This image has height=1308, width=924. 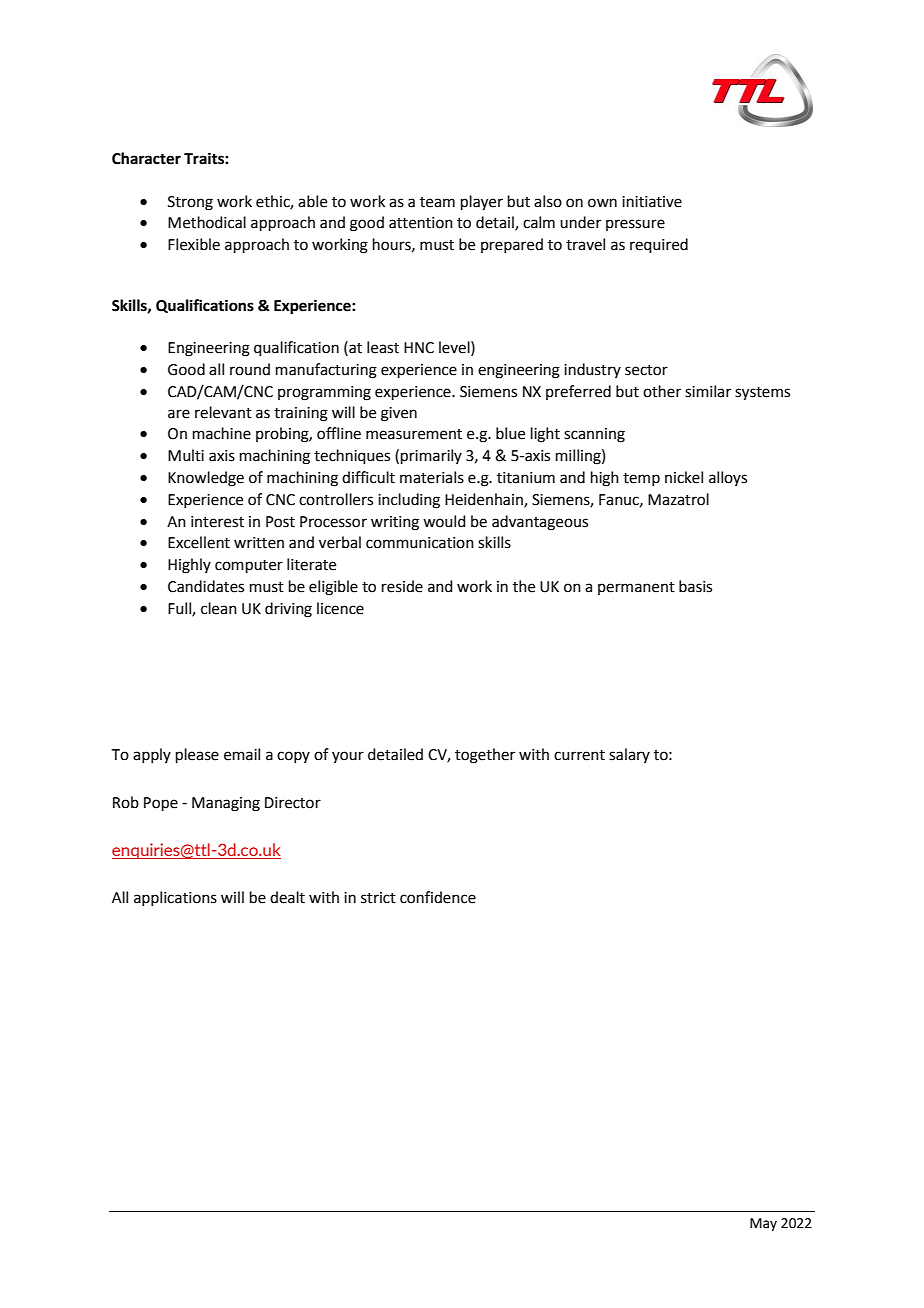 I want to click on together, so click(x=485, y=756).
